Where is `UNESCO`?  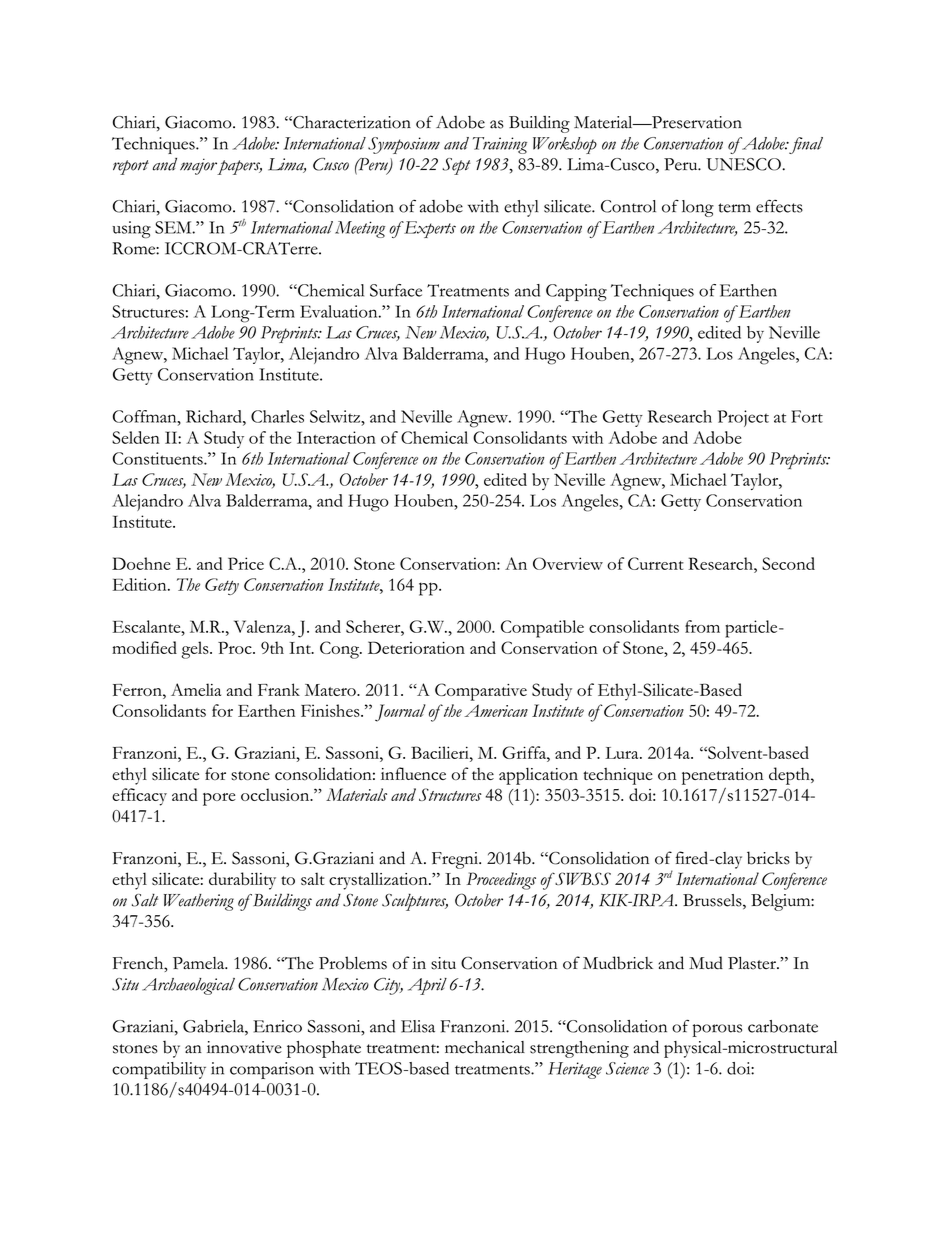
UNESCO is located at coordinates (744, 164).
